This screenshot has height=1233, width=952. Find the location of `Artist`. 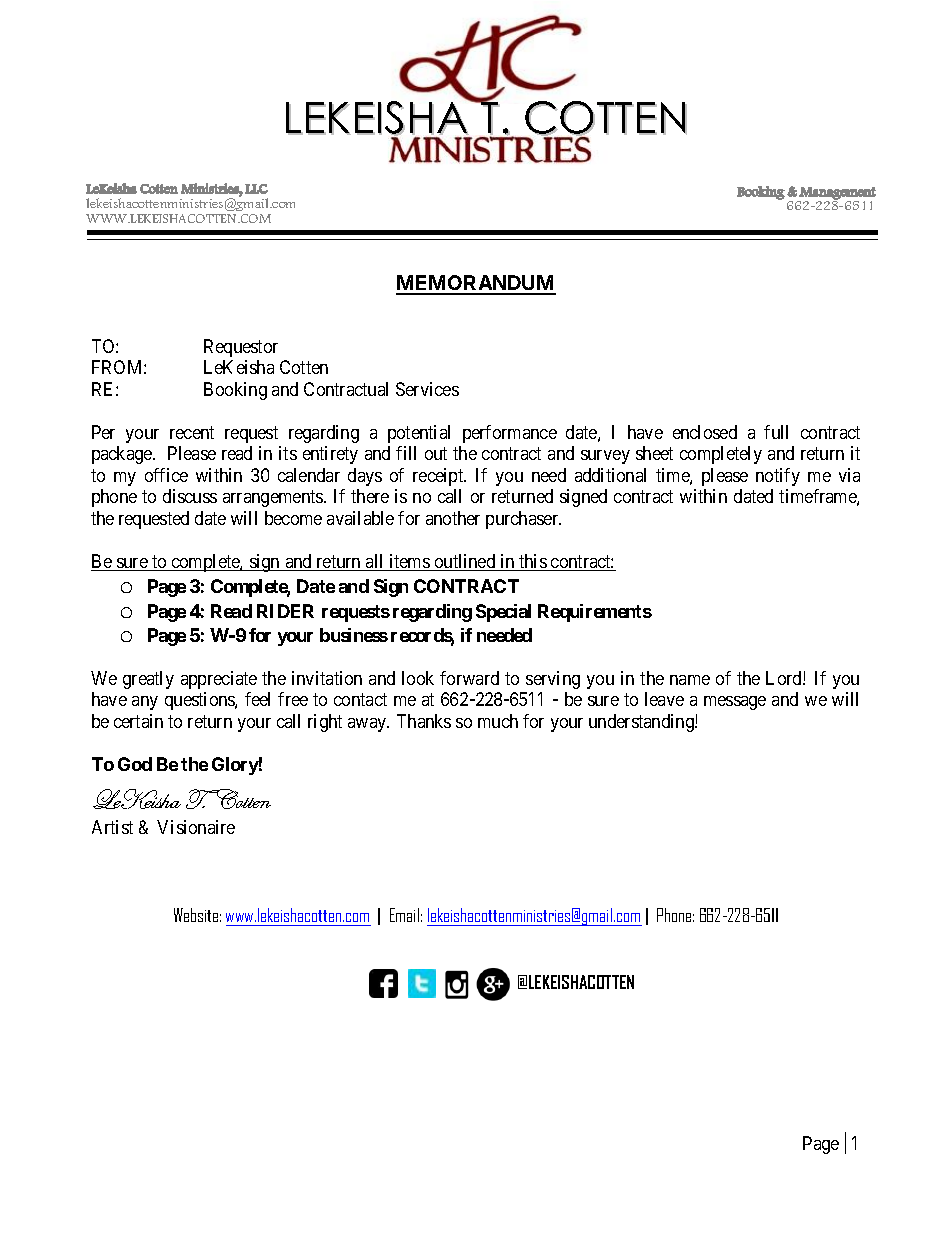

Artist is located at coordinates (112, 827).
